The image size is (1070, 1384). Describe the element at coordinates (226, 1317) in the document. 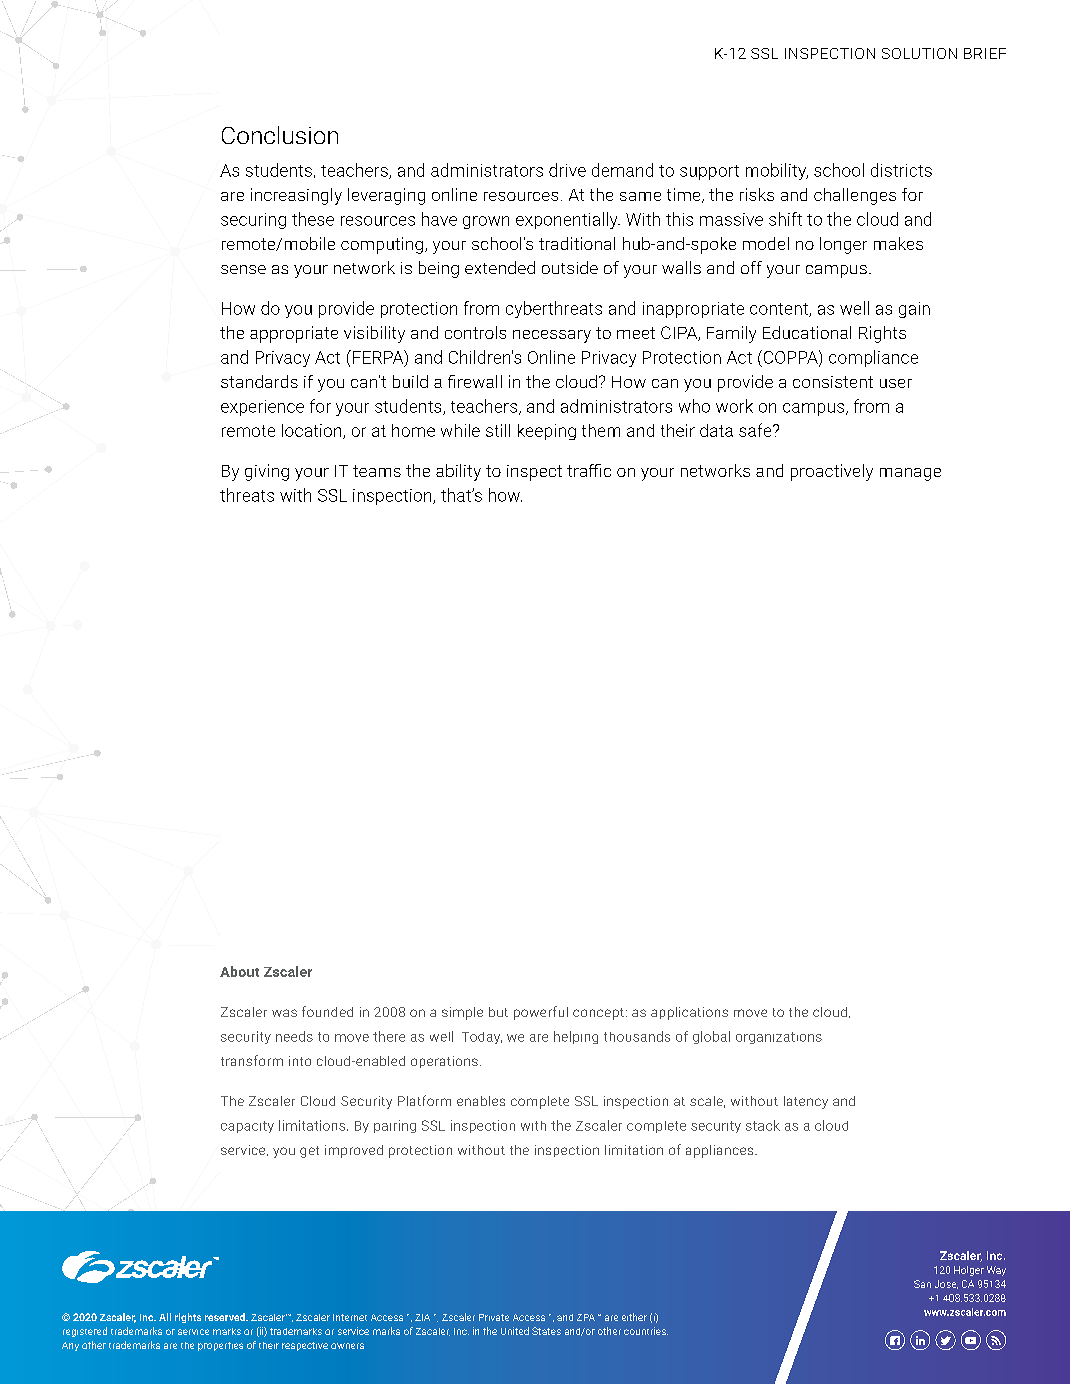

I see `reserved` at that location.
